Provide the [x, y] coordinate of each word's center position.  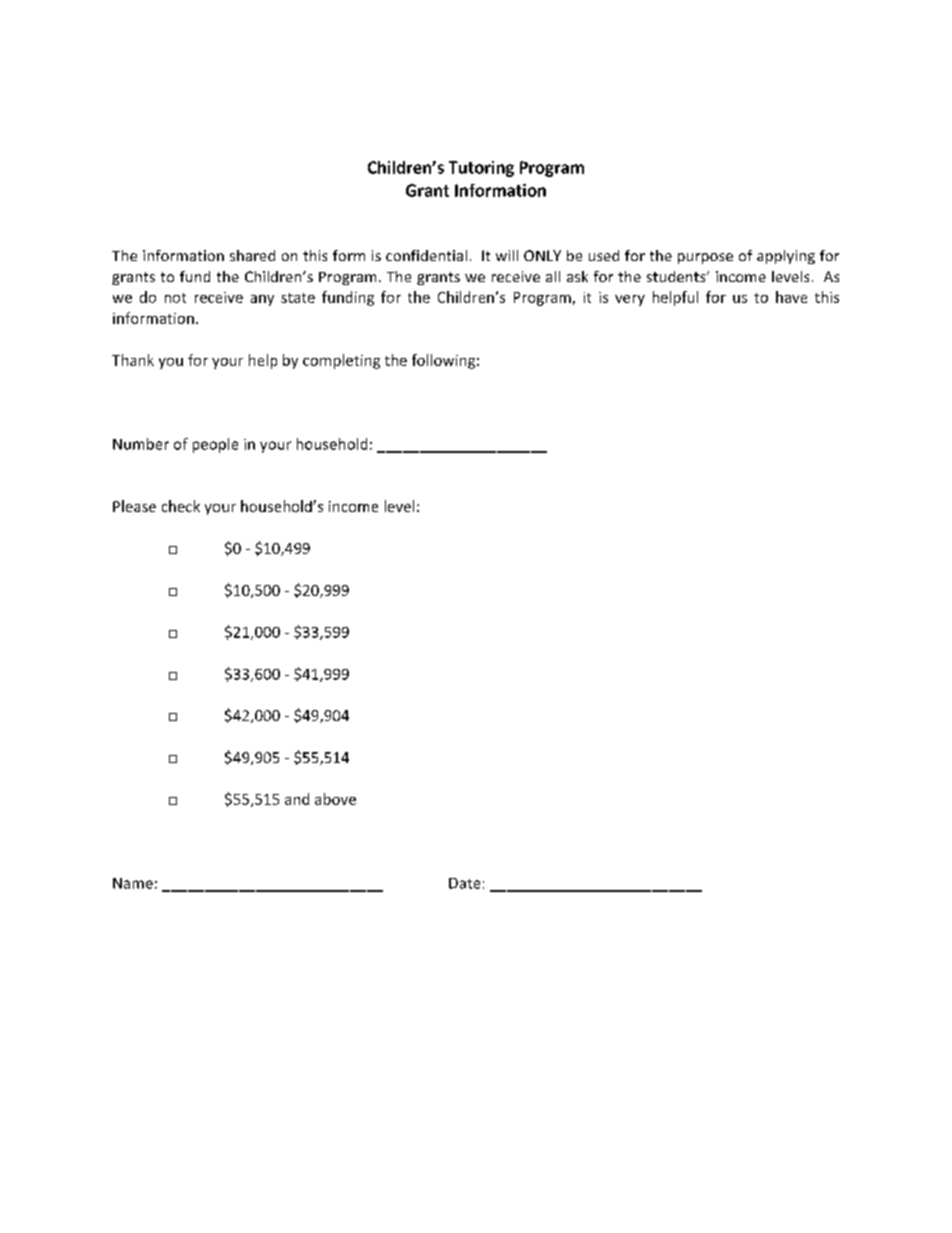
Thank [133, 360]
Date [464, 883]
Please [134, 506]
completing [341, 361]
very [630, 300]
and [297, 799]
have [791, 297]
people [215, 445]
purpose [705, 258]
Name [133, 883]
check [181, 506]
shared [252, 255]
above [335, 799]
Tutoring [481, 169]
